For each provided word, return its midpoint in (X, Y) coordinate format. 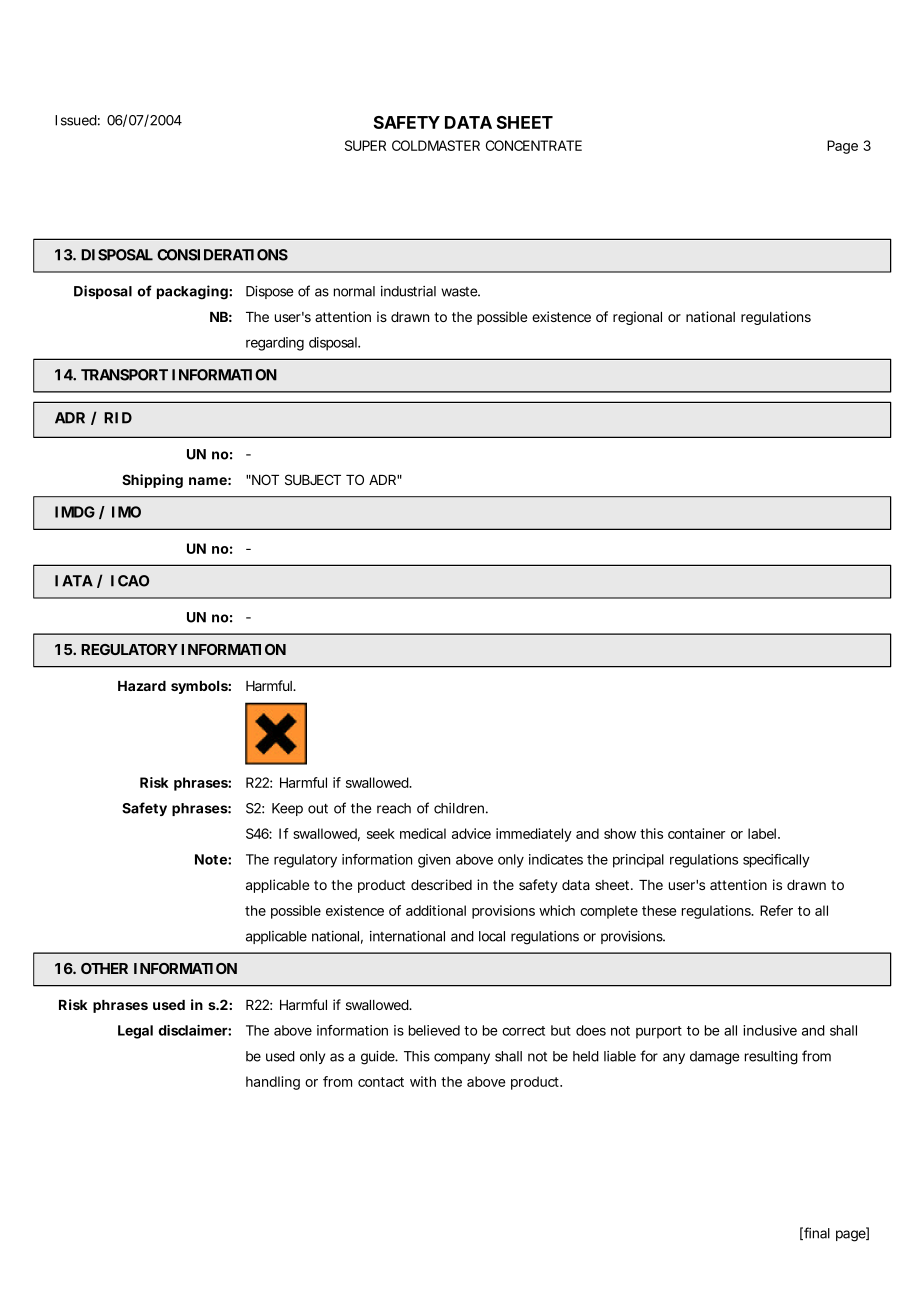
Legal (135, 1032)
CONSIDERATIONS (222, 255)
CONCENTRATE (534, 145)
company (462, 1058)
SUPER (365, 145)
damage (714, 1058)
